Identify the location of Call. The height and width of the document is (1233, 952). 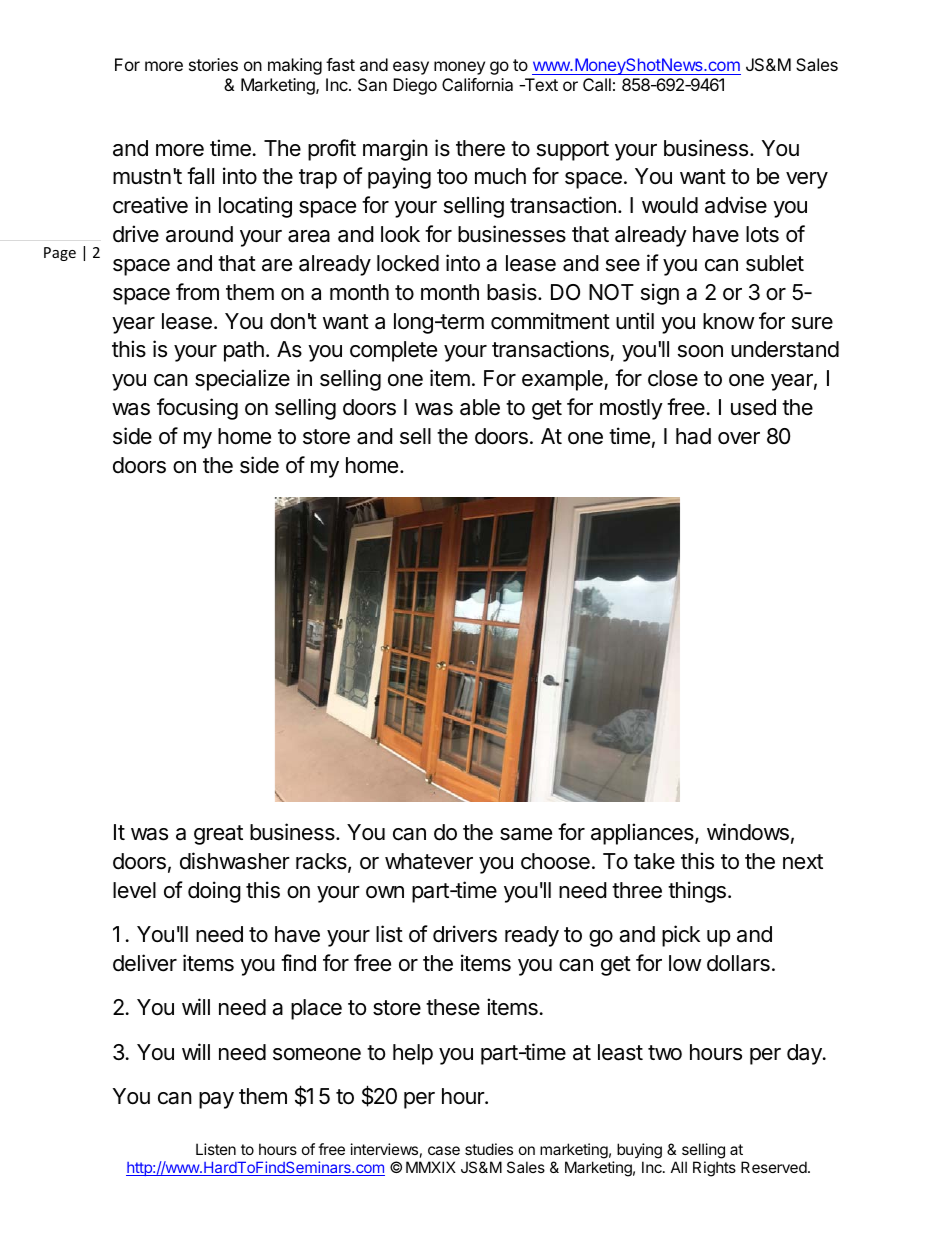
(597, 84).
